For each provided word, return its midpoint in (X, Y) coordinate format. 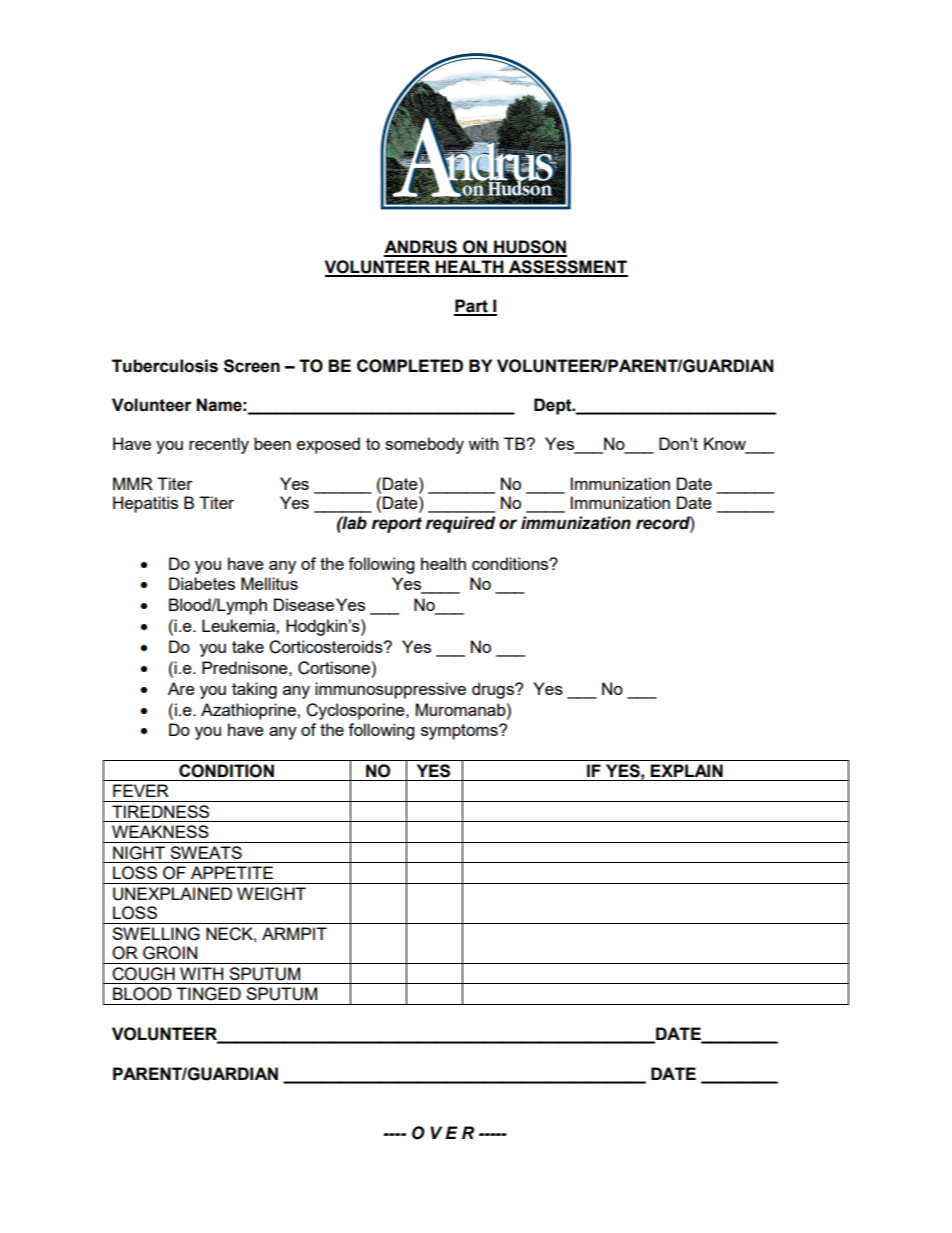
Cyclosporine (356, 711)
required (460, 524)
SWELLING (156, 934)
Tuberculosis (165, 366)
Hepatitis (145, 504)
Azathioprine (249, 711)
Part (472, 307)
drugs (494, 690)
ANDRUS (421, 248)
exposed (328, 445)
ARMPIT (294, 933)
